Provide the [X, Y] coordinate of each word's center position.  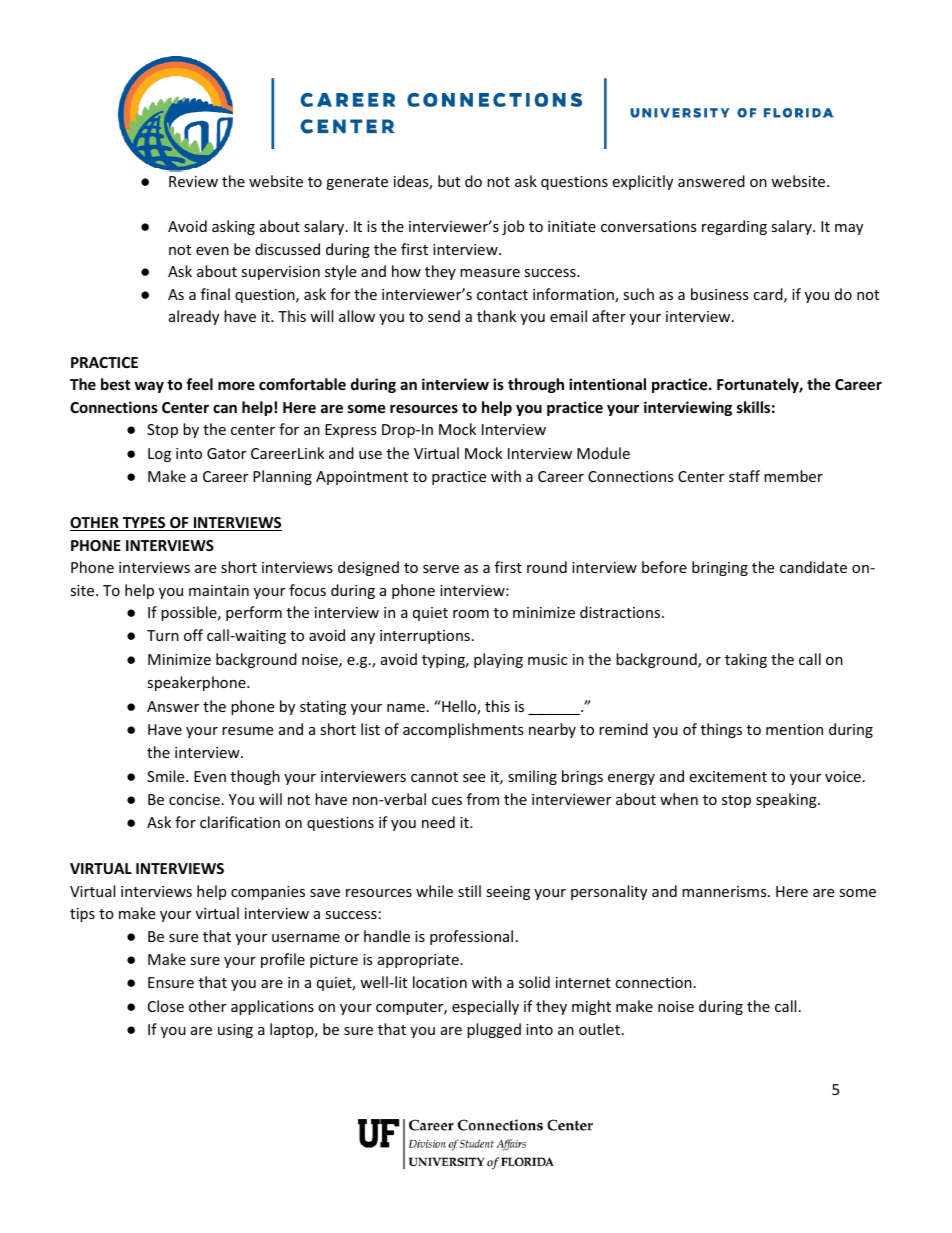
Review [193, 181]
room [471, 614]
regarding [734, 227]
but [449, 181]
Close [166, 1006]
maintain [219, 590]
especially [485, 1007]
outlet [599, 1029]
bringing [720, 568]
